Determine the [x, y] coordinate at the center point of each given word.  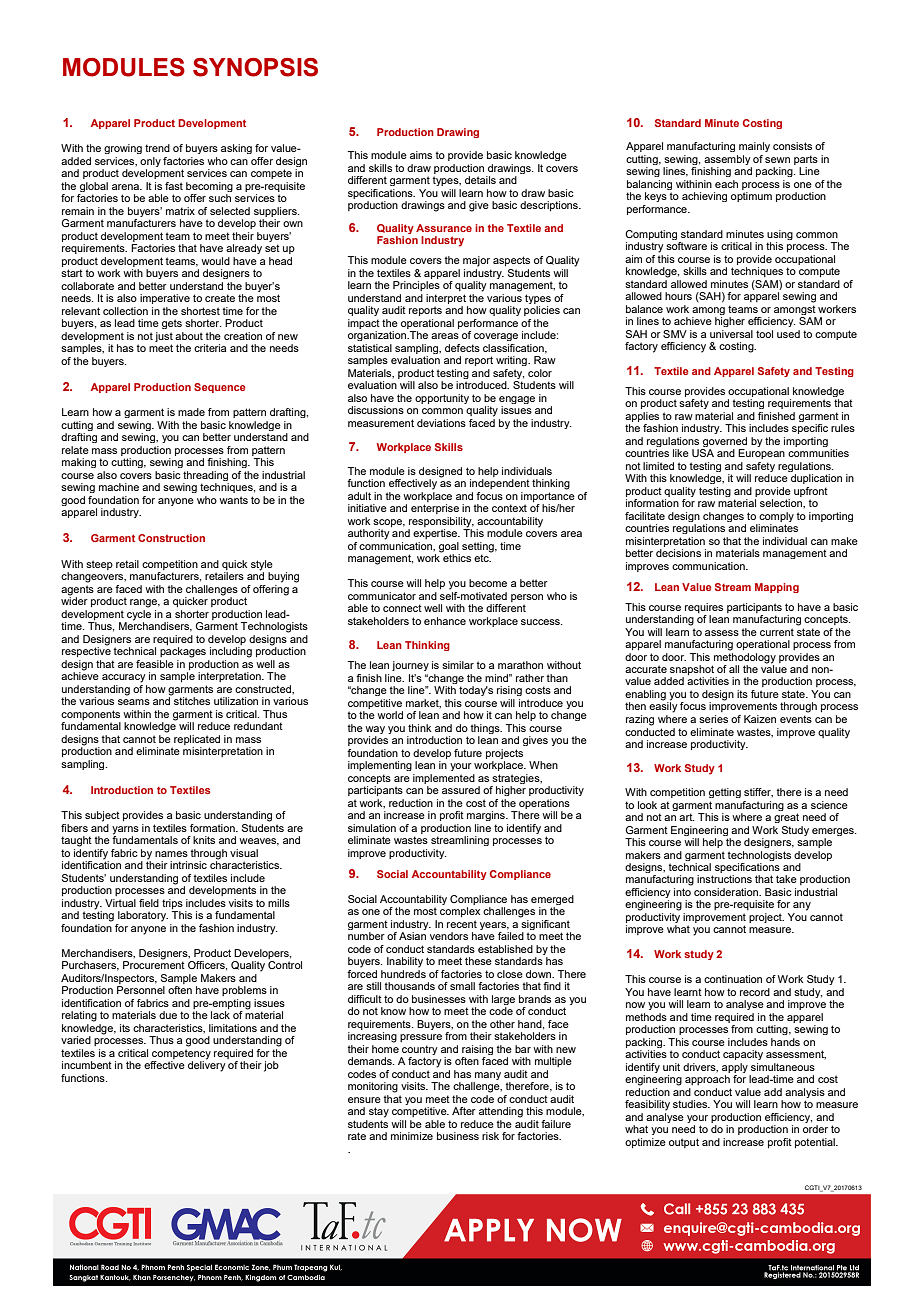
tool [764, 334]
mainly [754, 147]
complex [460, 912]
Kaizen [760, 719]
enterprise [435, 509]
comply [776, 517]
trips [172, 904]
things [486, 729]
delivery [207, 1065]
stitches [192, 701]
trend [157, 148]
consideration [727, 892]
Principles [416, 286]
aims [421, 155]
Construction [171, 538]
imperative [165, 299]
